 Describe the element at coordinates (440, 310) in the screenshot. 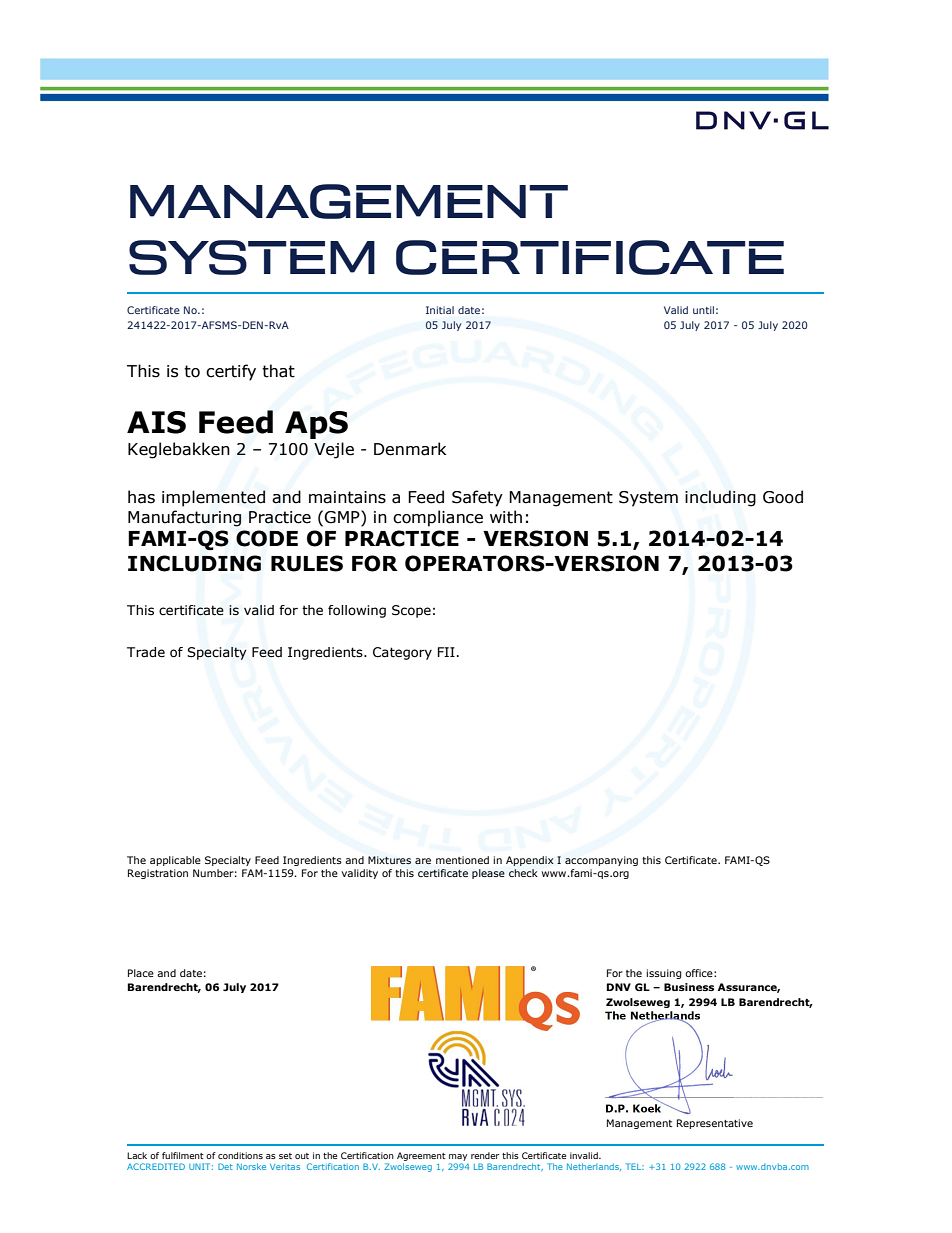

I see `Initial` at that location.
